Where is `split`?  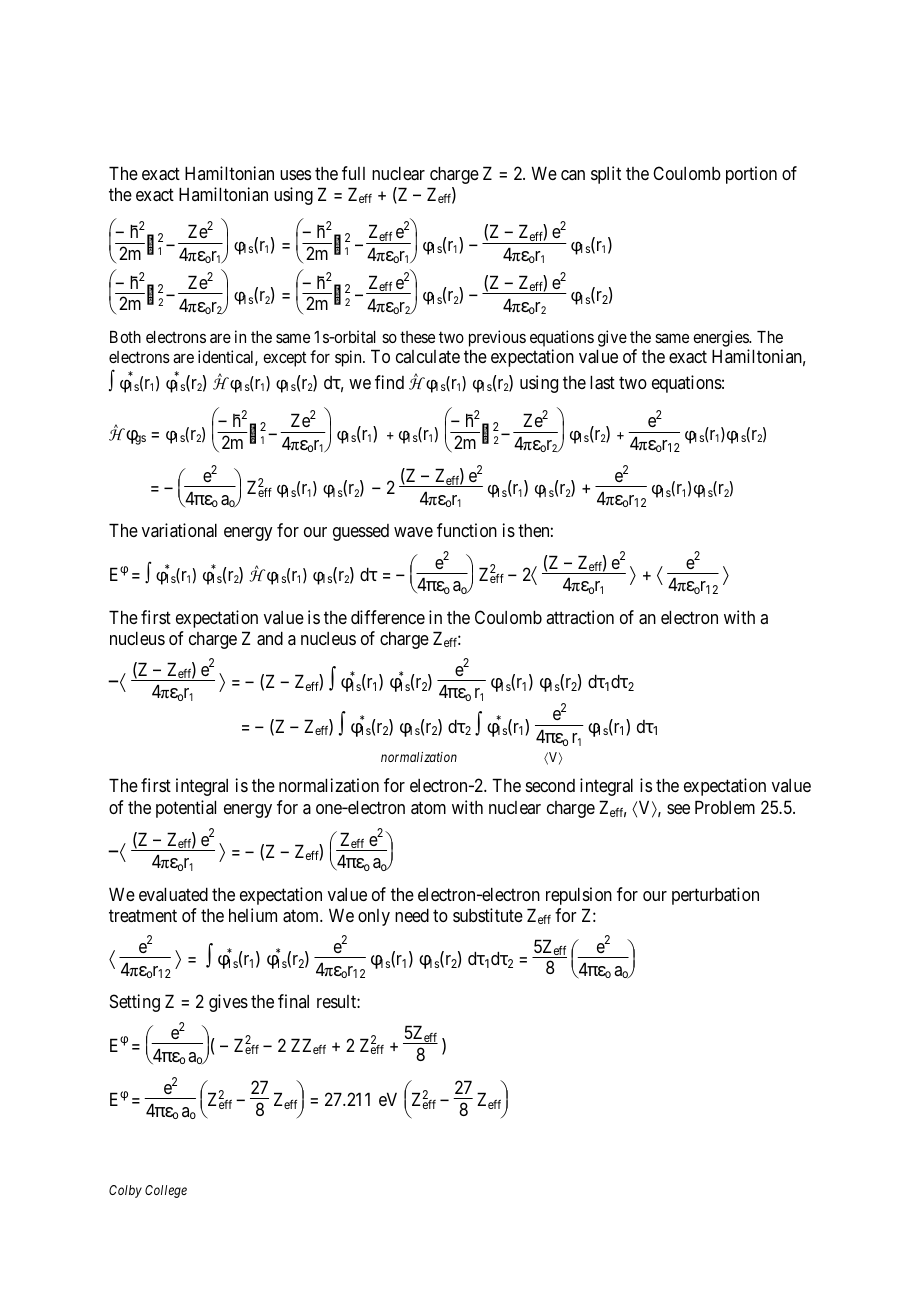 split is located at coordinates (606, 175).
